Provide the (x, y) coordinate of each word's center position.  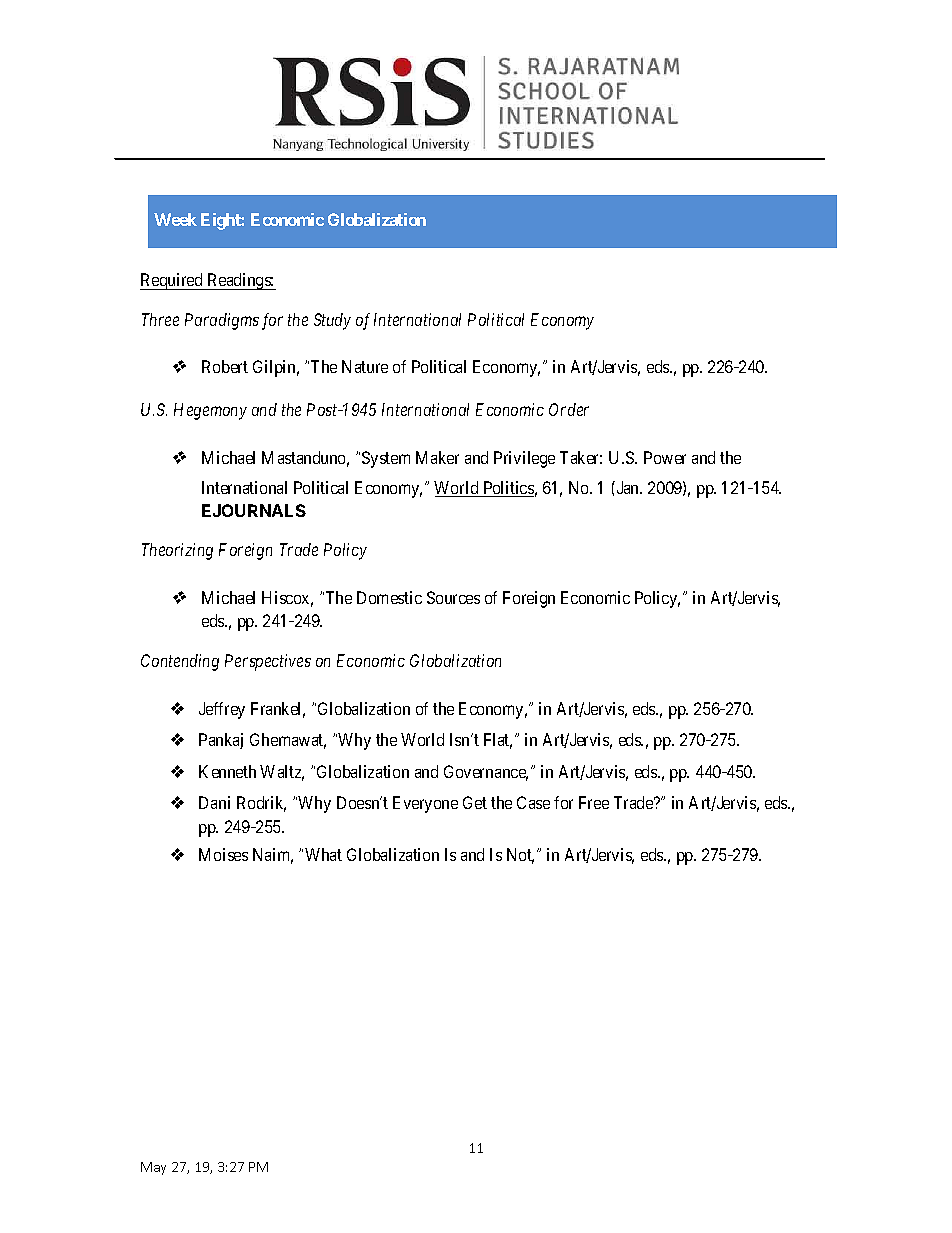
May (153, 1168)
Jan (627, 487)
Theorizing (177, 551)
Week (175, 219)
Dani (214, 802)
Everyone (425, 804)
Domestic (389, 597)
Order (569, 409)
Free (594, 802)
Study (332, 321)
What (323, 854)
